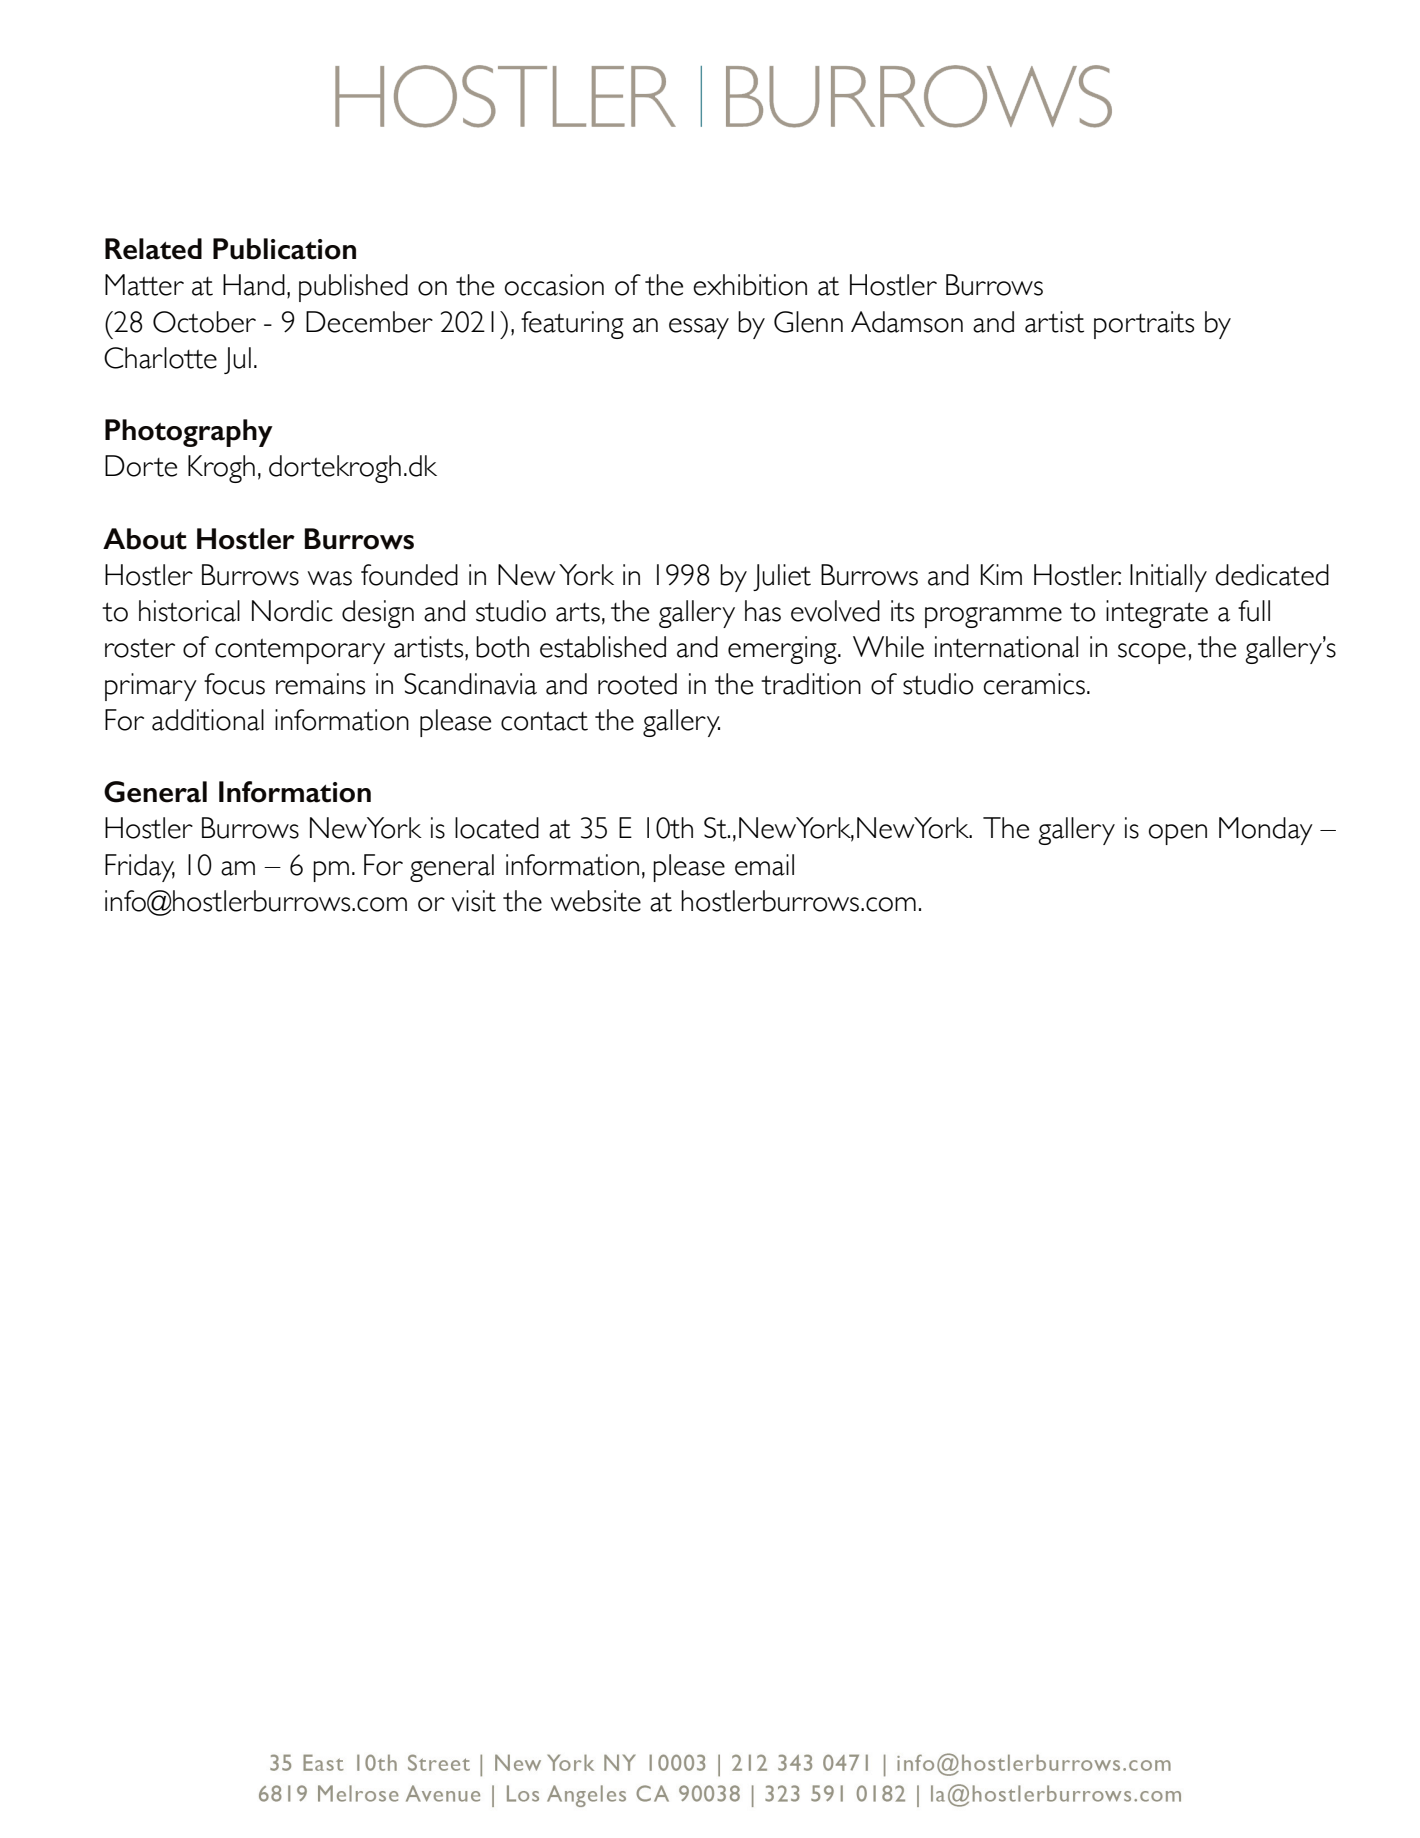  Describe the element at coordinates (254, 285) in the page. I see `Hand` at that location.
